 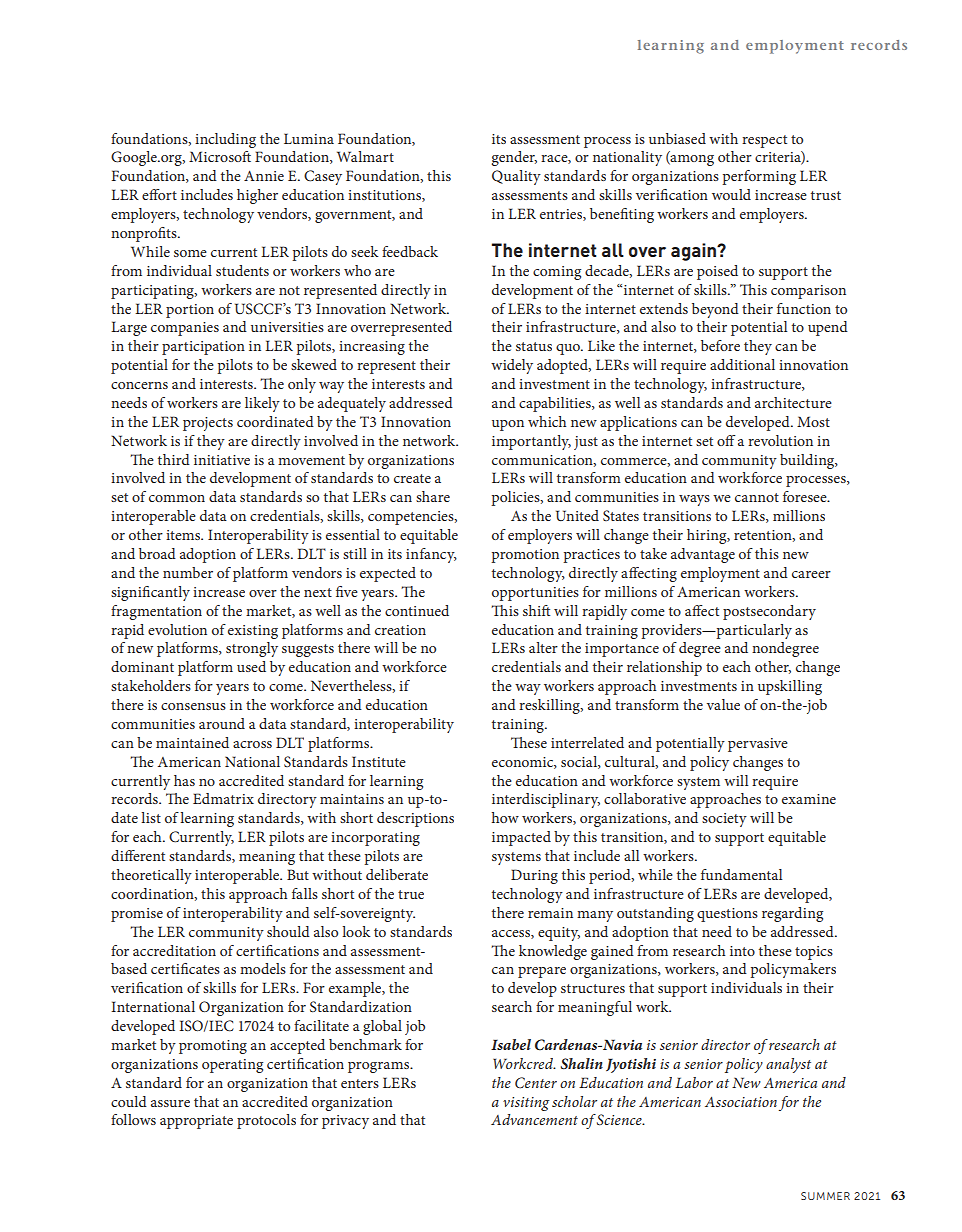 I want to click on used, so click(x=251, y=666).
